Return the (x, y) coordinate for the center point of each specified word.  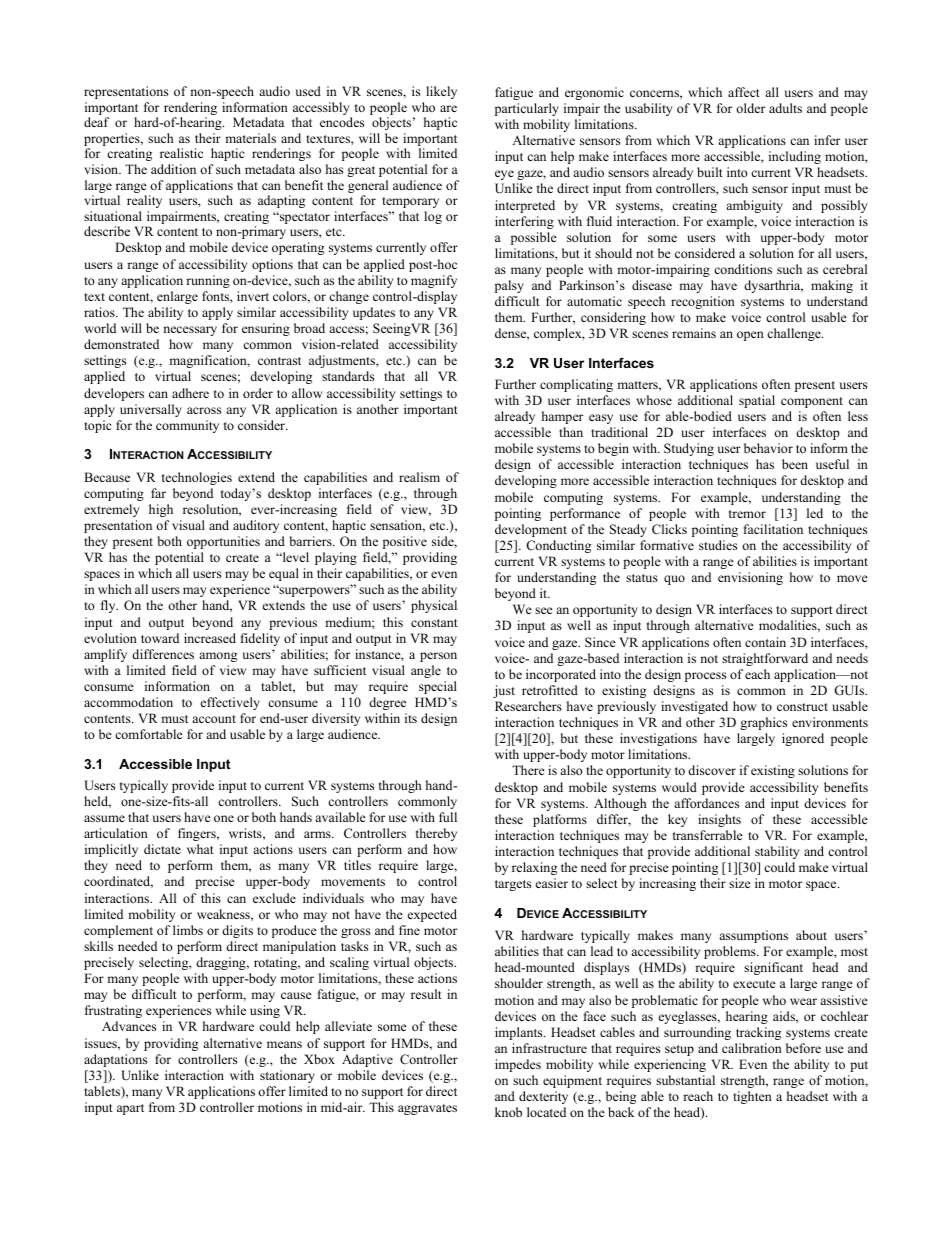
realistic (181, 153)
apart (130, 1109)
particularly (527, 109)
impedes (518, 1065)
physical (434, 606)
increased (210, 638)
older (750, 108)
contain (765, 642)
